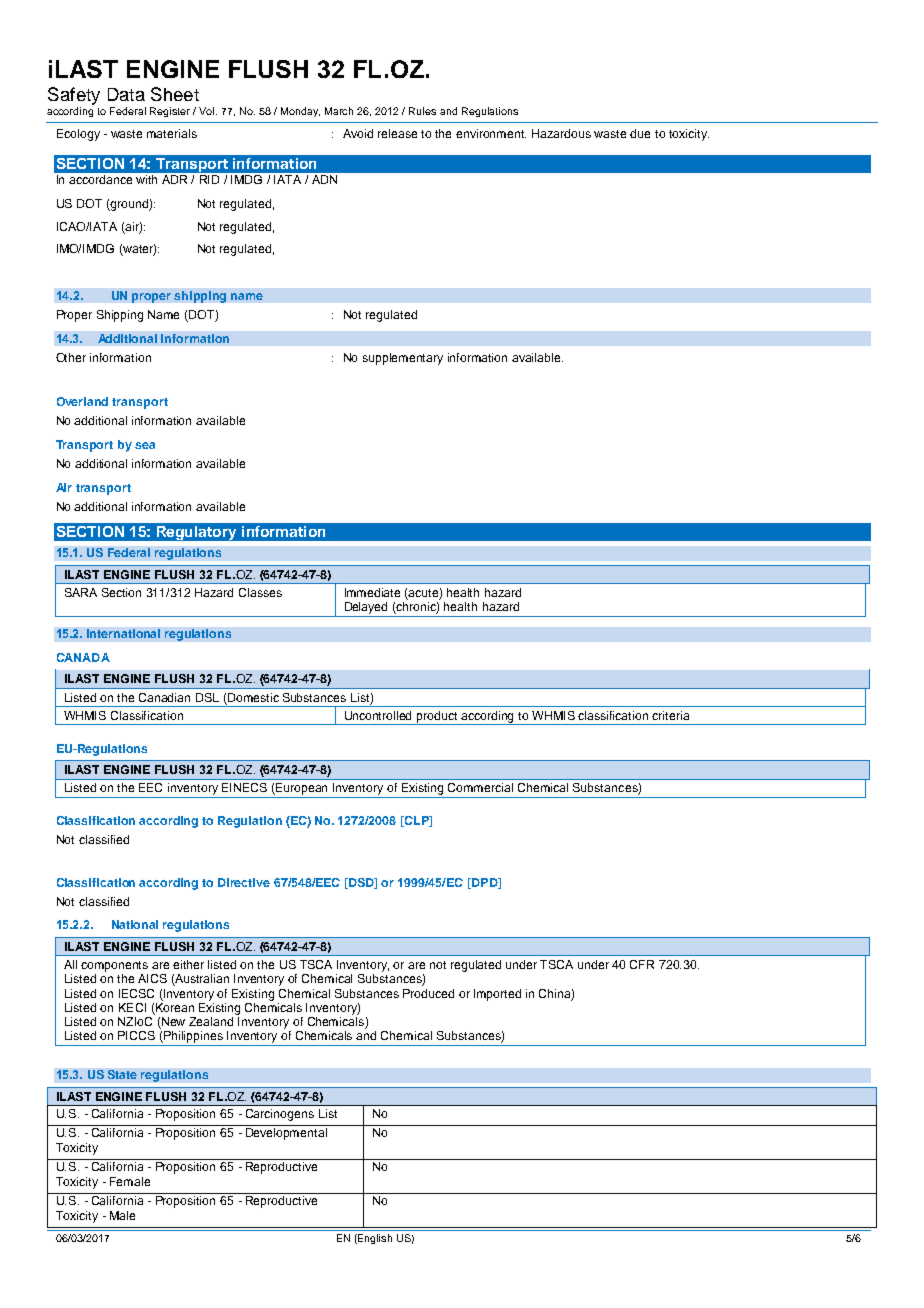  I want to click on sea, so click(145, 445).
